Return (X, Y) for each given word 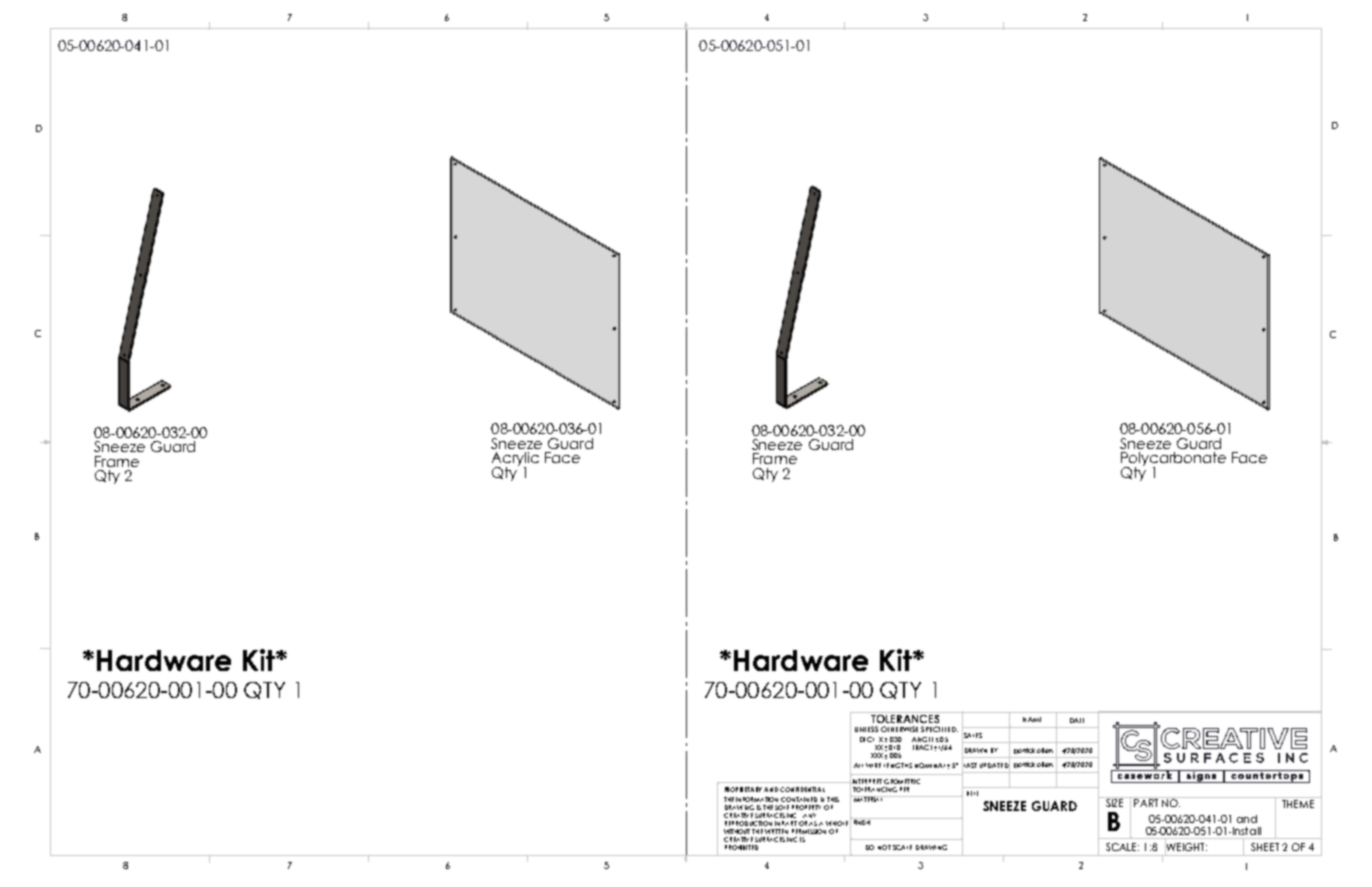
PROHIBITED (741, 847)
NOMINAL (931, 765)
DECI (867, 739)
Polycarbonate (1173, 460)
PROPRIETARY (745, 789)
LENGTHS (898, 765)
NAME (1032, 719)
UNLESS (866, 729)
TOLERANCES (905, 717)
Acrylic (515, 460)
